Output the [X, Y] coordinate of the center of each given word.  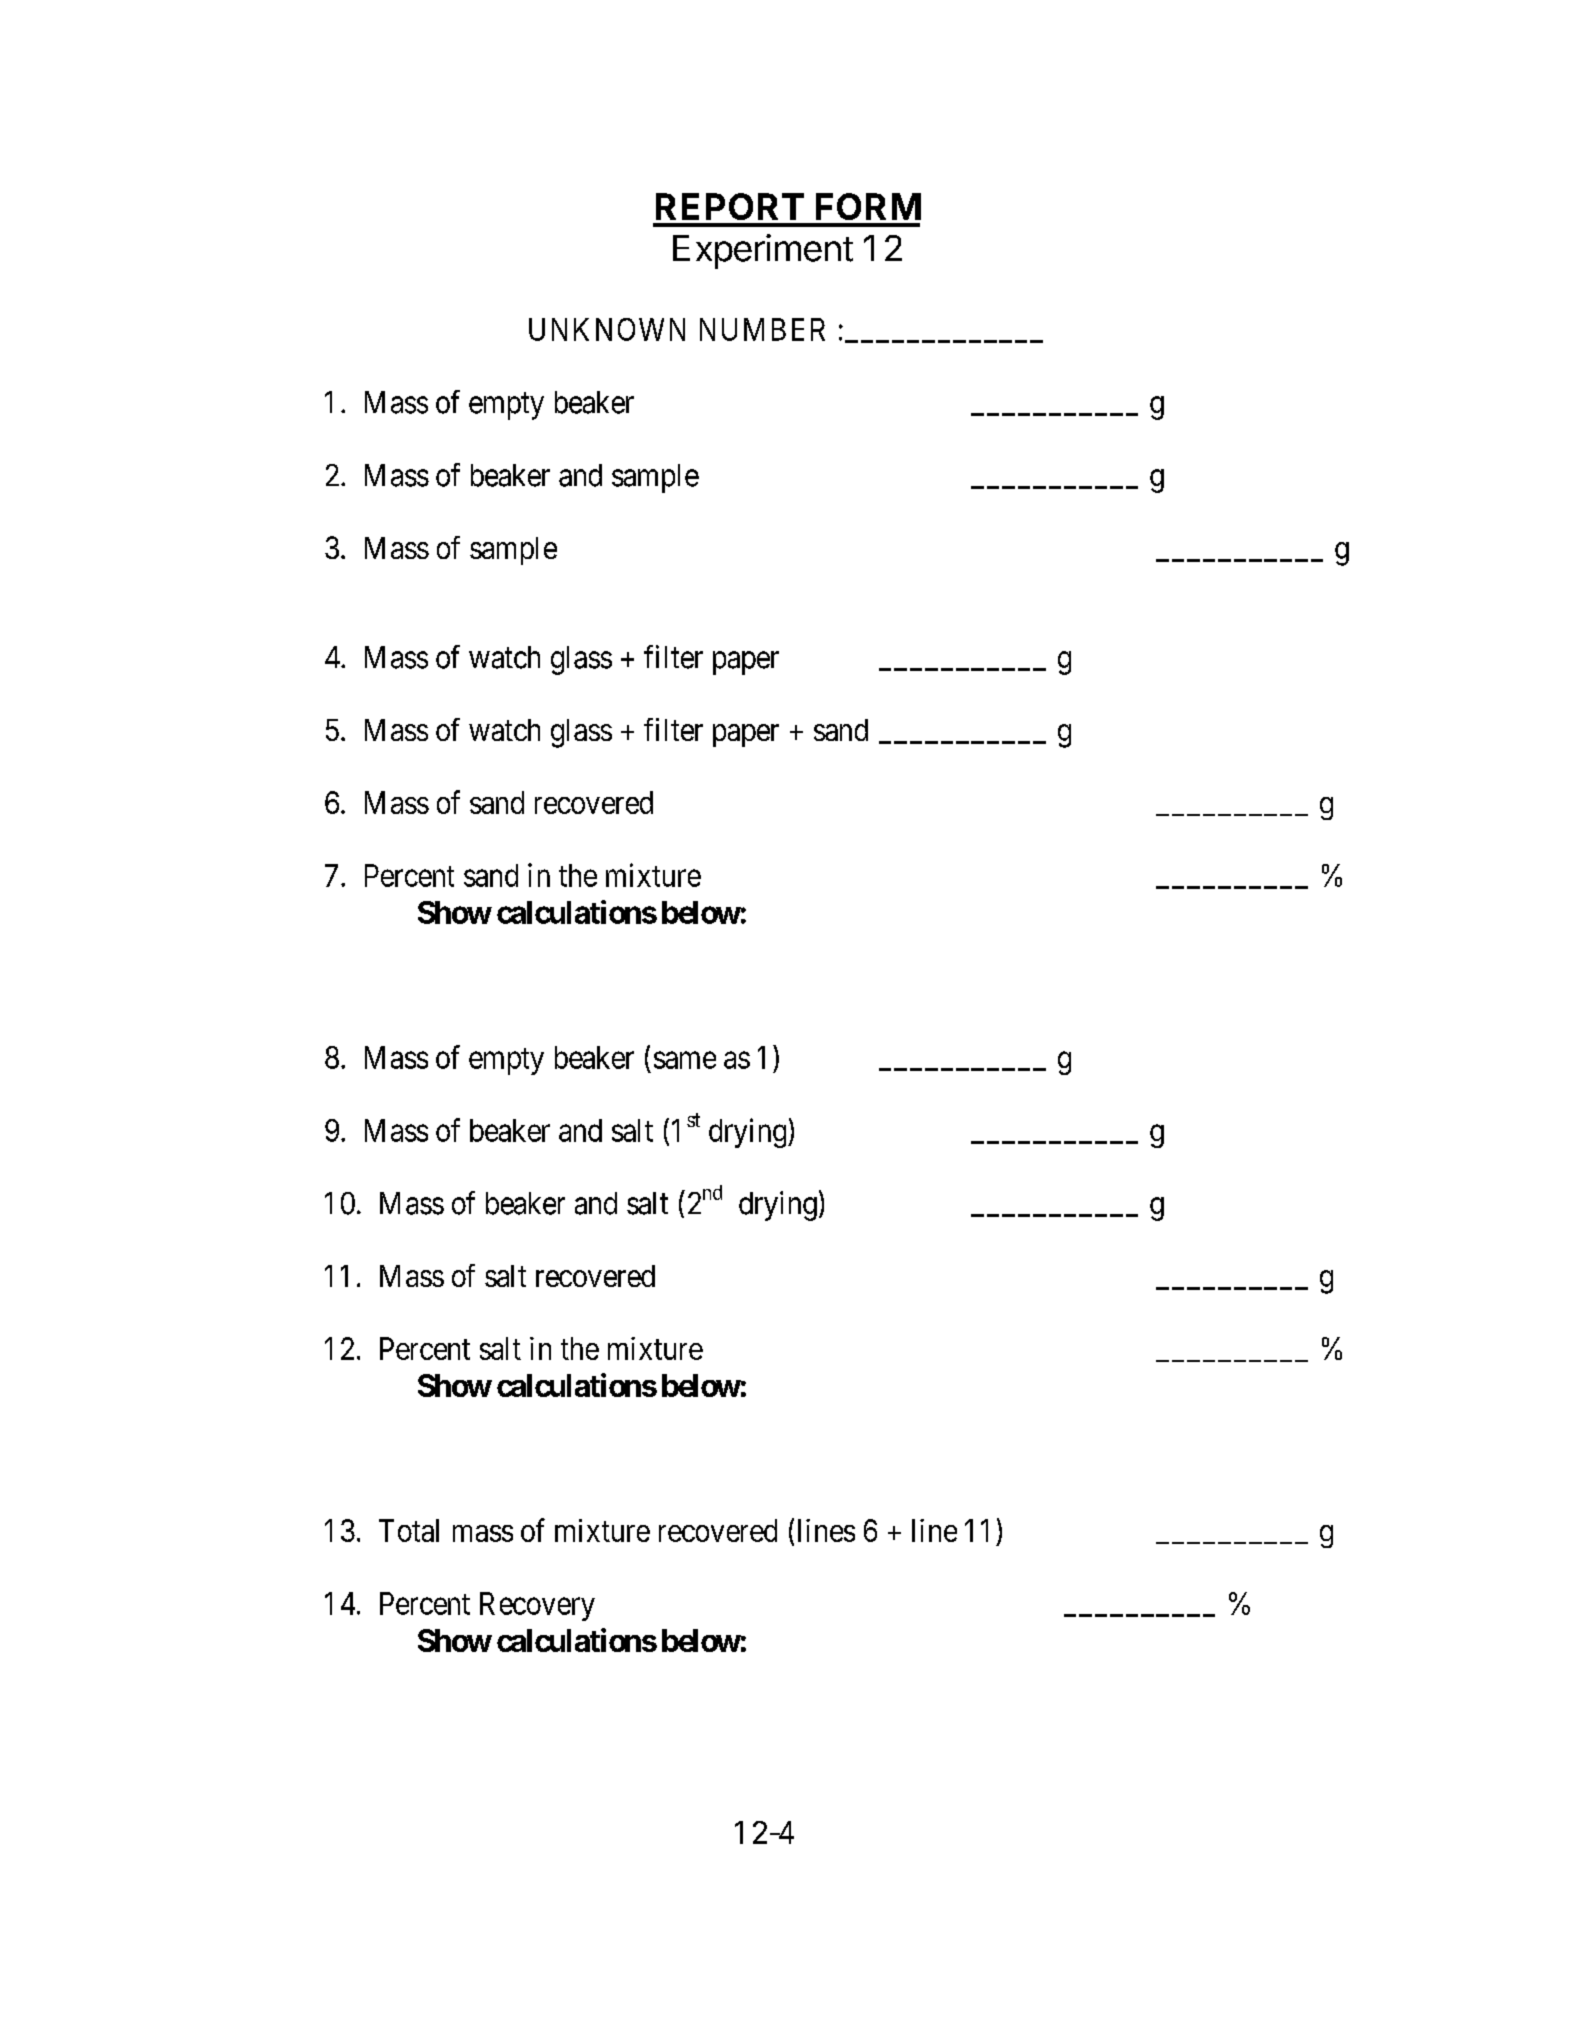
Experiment [763, 251]
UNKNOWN [607, 329]
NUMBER [762, 329]
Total [409, 1530]
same [685, 1060]
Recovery [537, 1606]
